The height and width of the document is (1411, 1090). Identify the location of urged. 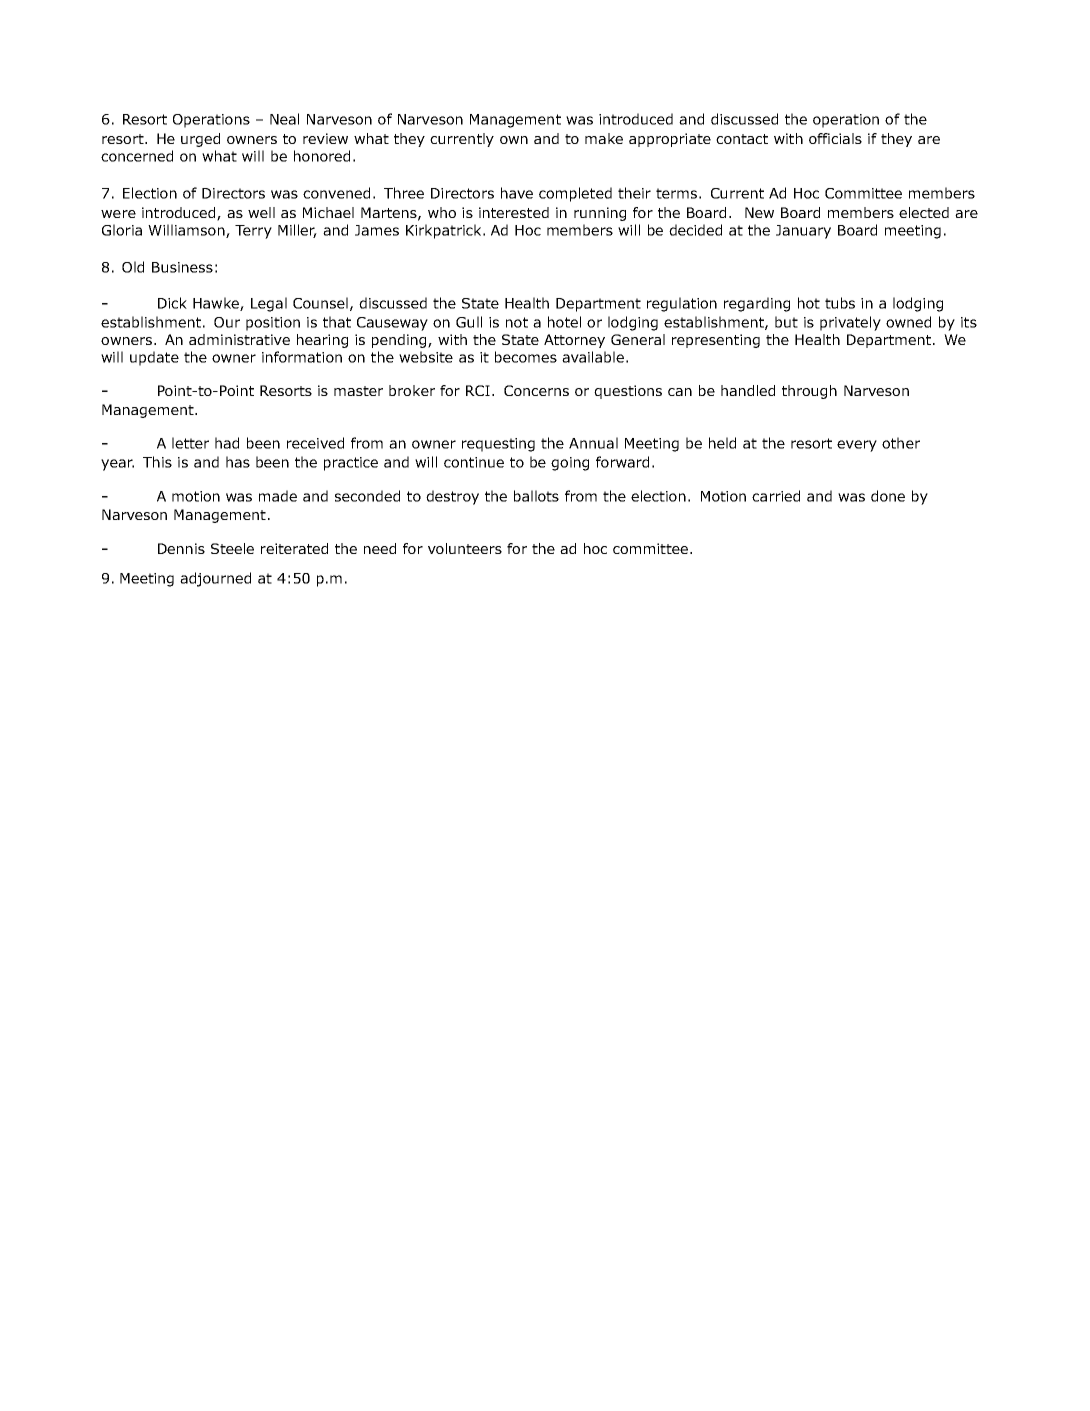
(200, 140).
